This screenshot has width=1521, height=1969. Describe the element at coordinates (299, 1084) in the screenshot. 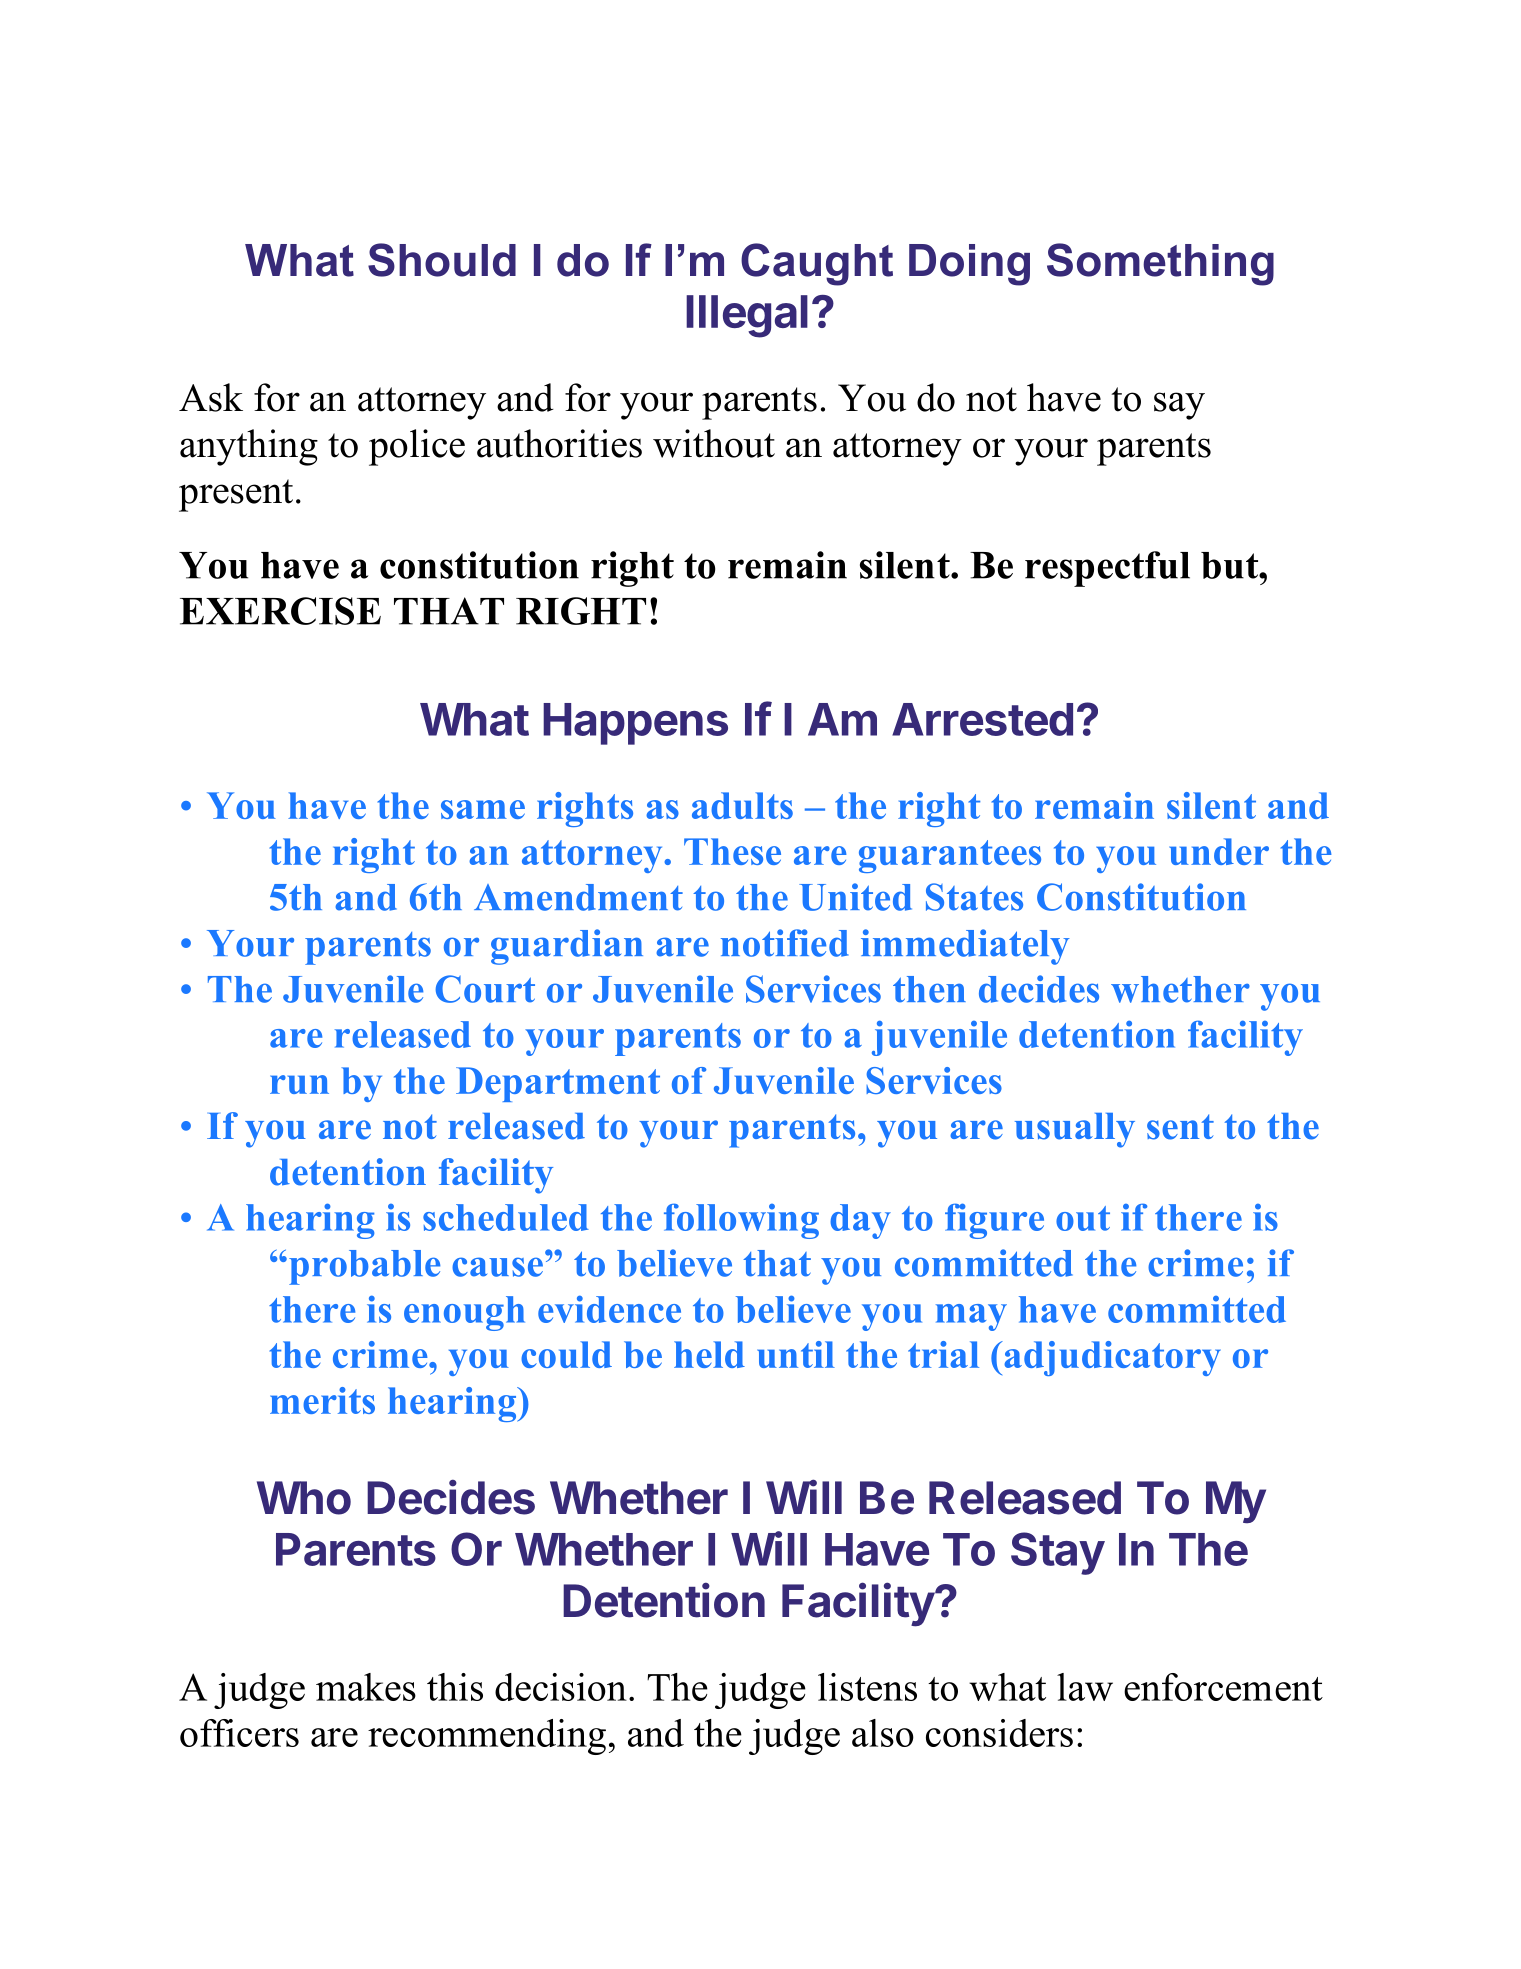

I see `run` at that location.
